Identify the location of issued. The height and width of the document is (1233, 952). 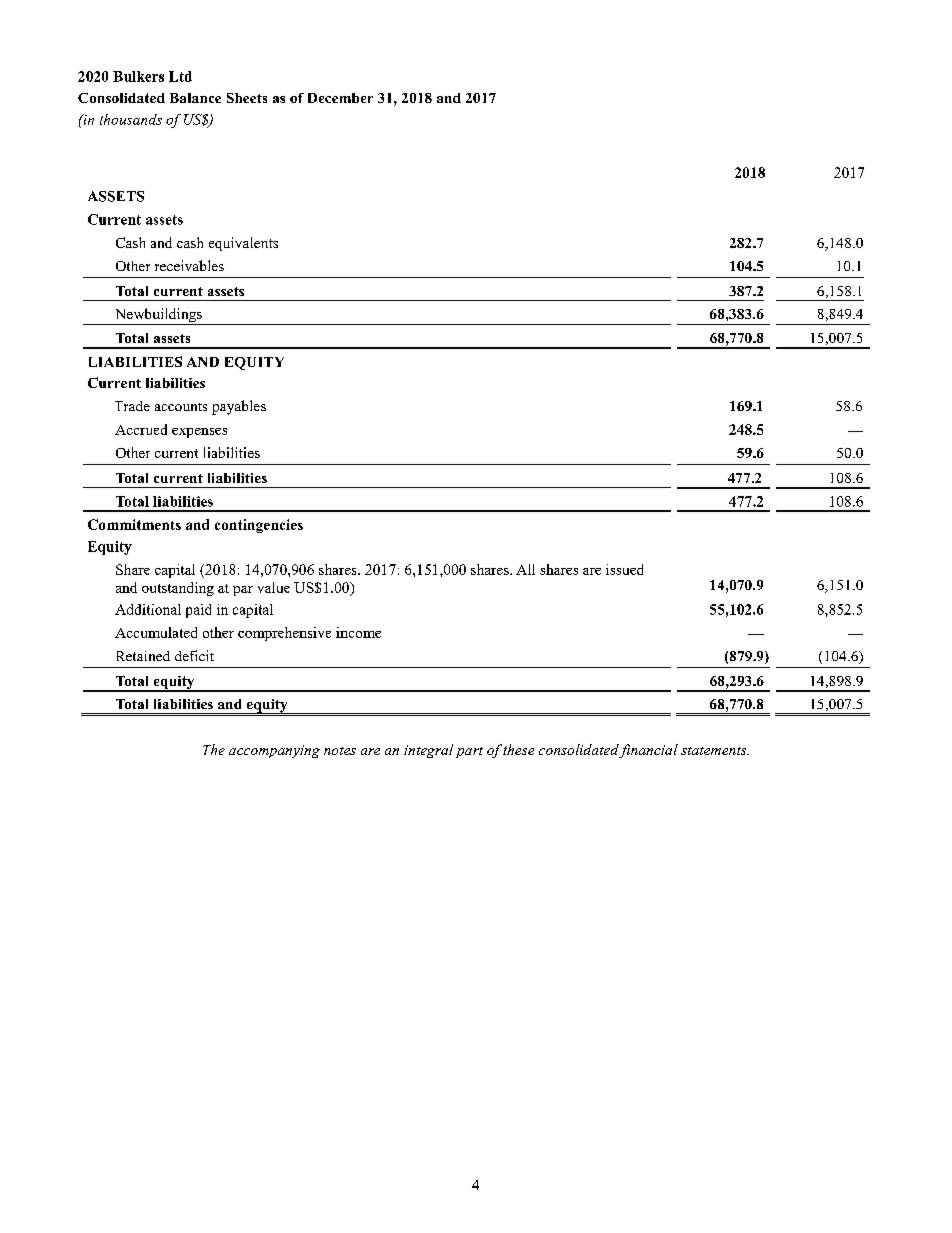
(624, 569).
